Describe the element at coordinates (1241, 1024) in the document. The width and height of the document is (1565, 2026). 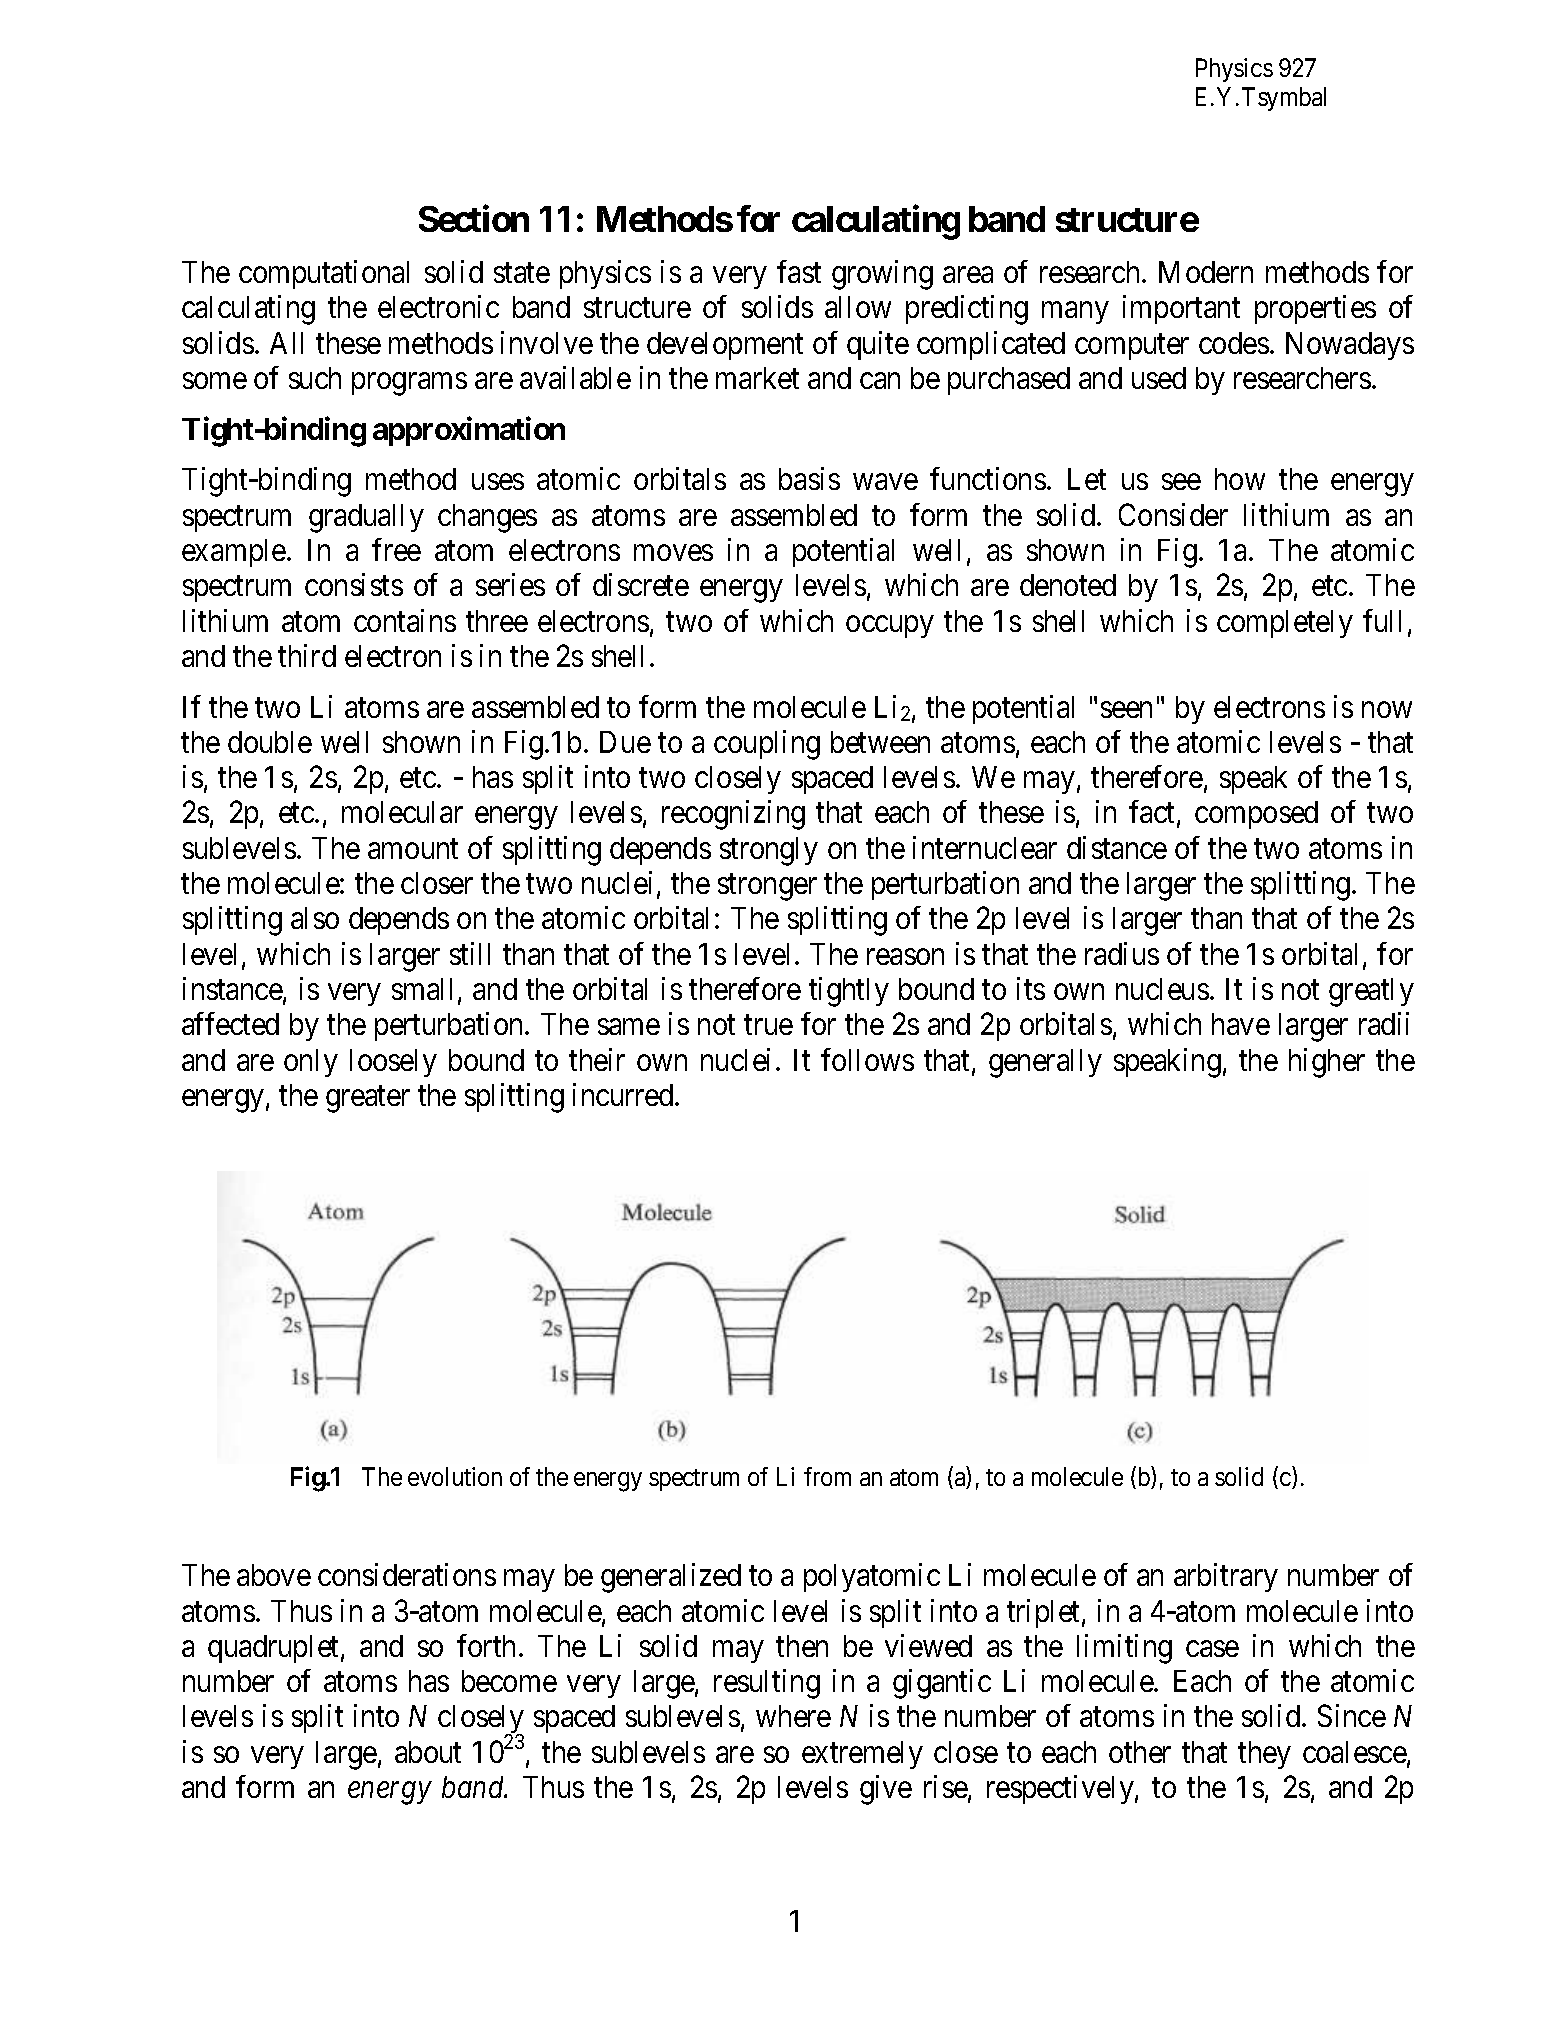
I see `have` at that location.
